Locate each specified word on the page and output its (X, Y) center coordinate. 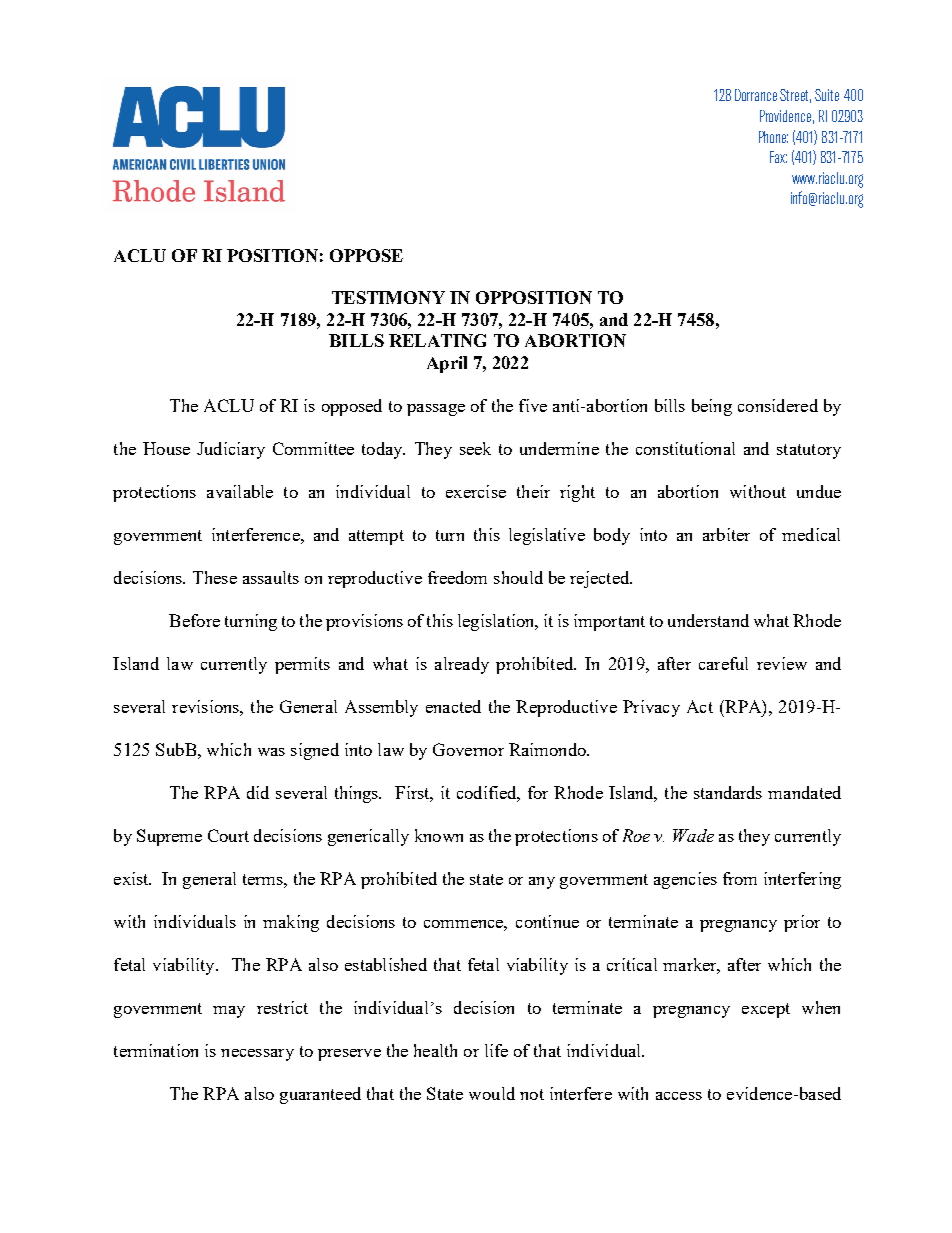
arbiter (726, 534)
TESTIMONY (388, 297)
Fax (778, 157)
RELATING (437, 340)
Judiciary (231, 450)
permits (302, 665)
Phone (773, 137)
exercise (476, 491)
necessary (257, 1055)
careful (723, 663)
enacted (453, 706)
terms (264, 879)
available (240, 491)
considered (778, 405)
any (542, 883)
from (740, 878)
